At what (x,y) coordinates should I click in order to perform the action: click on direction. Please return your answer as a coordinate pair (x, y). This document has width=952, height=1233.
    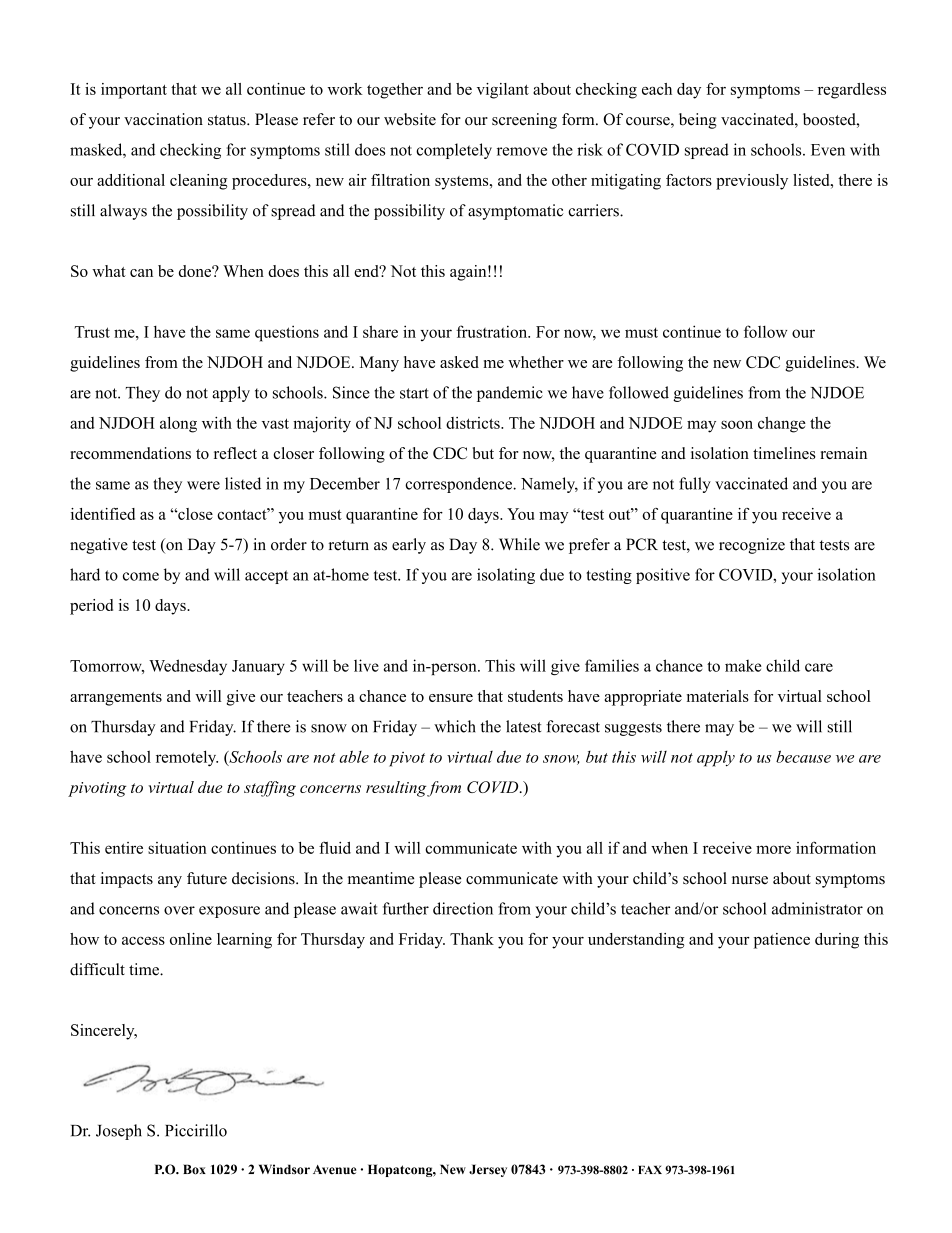
    Looking at the image, I should click on (463, 908).
